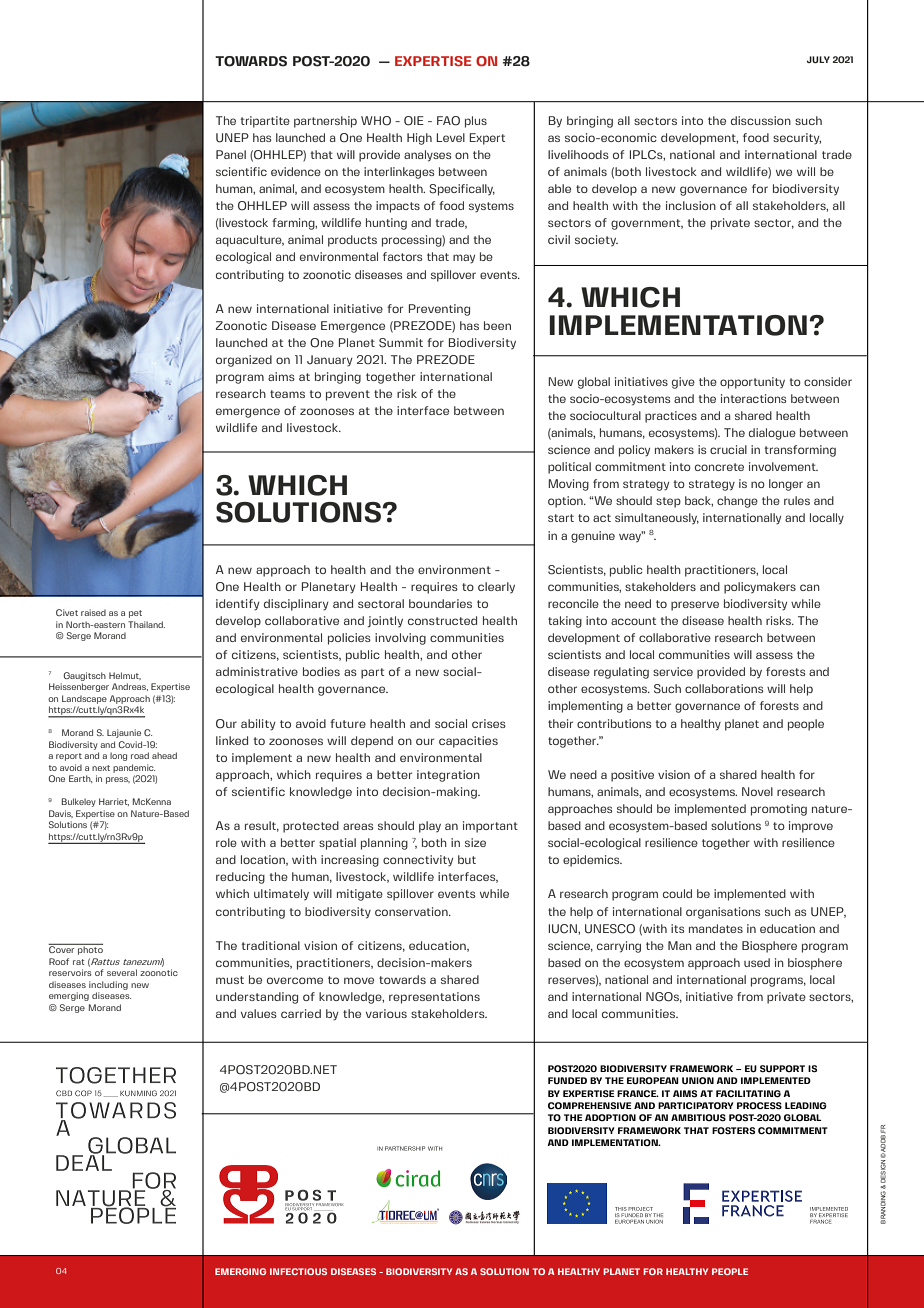 The height and width of the image is (1308, 924). I want to click on discussion, so click(761, 120).
